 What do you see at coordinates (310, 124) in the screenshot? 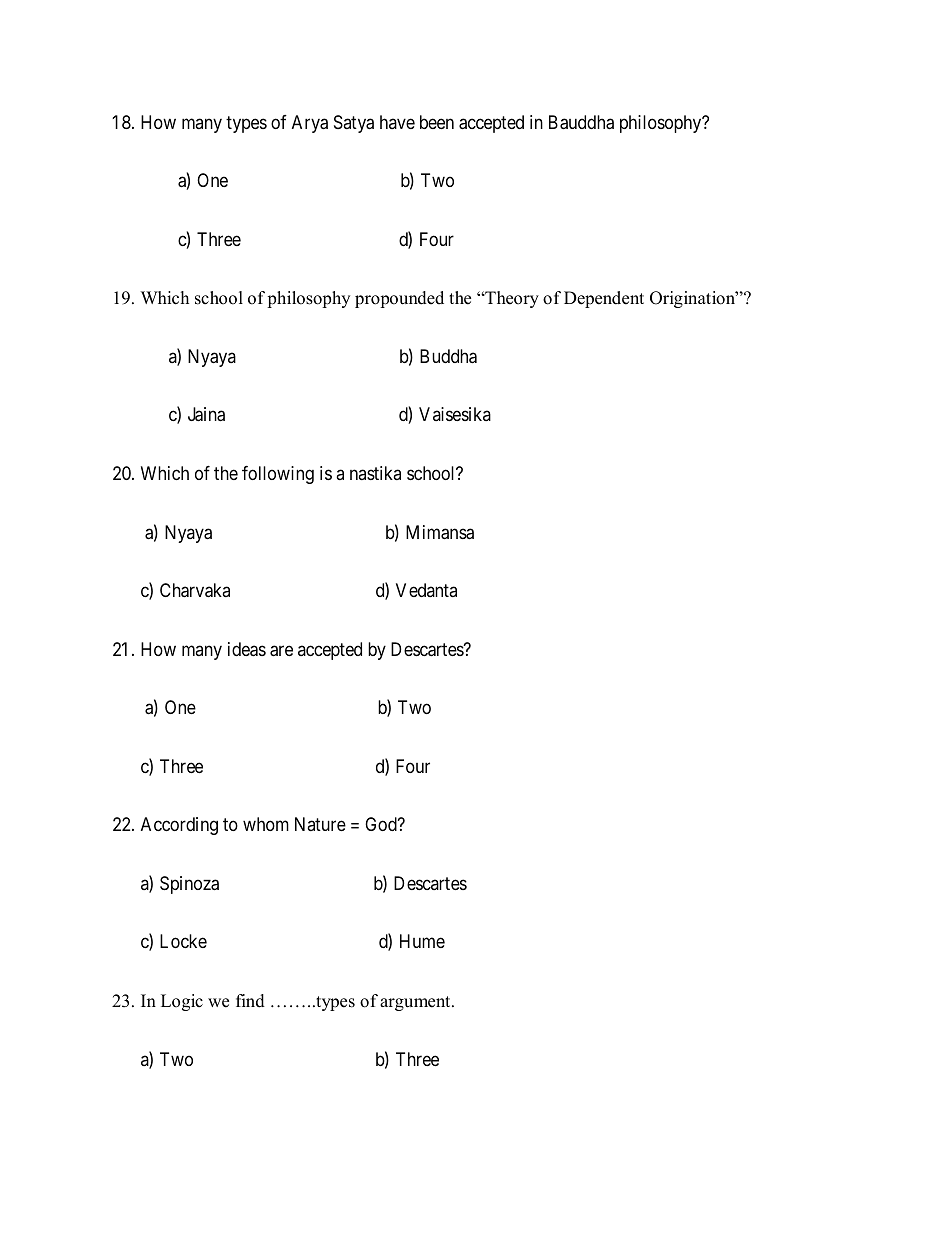
I see `Arya` at bounding box center [310, 124].
